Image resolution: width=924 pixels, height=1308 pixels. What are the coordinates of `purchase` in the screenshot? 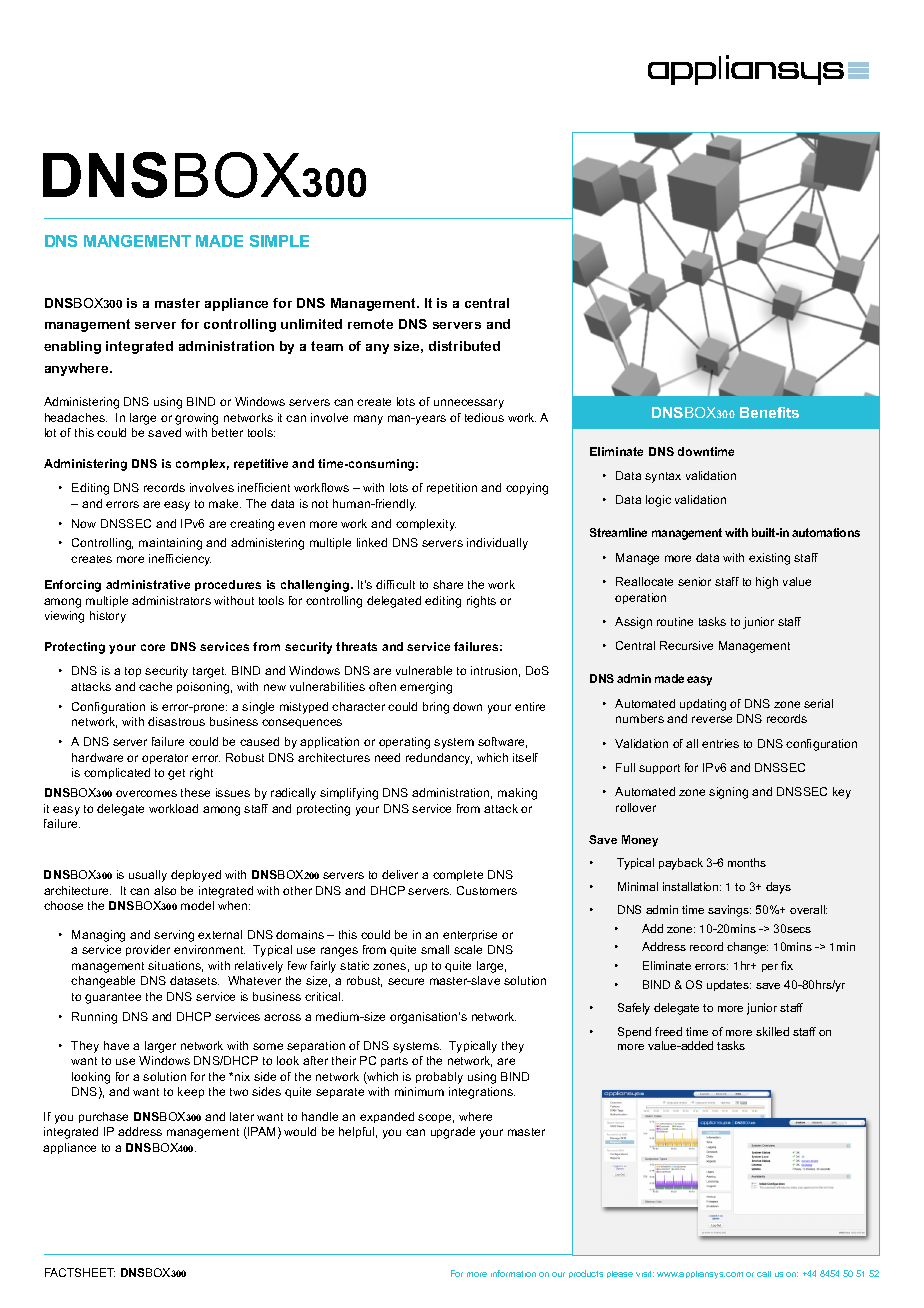 It's located at (103, 1117).
